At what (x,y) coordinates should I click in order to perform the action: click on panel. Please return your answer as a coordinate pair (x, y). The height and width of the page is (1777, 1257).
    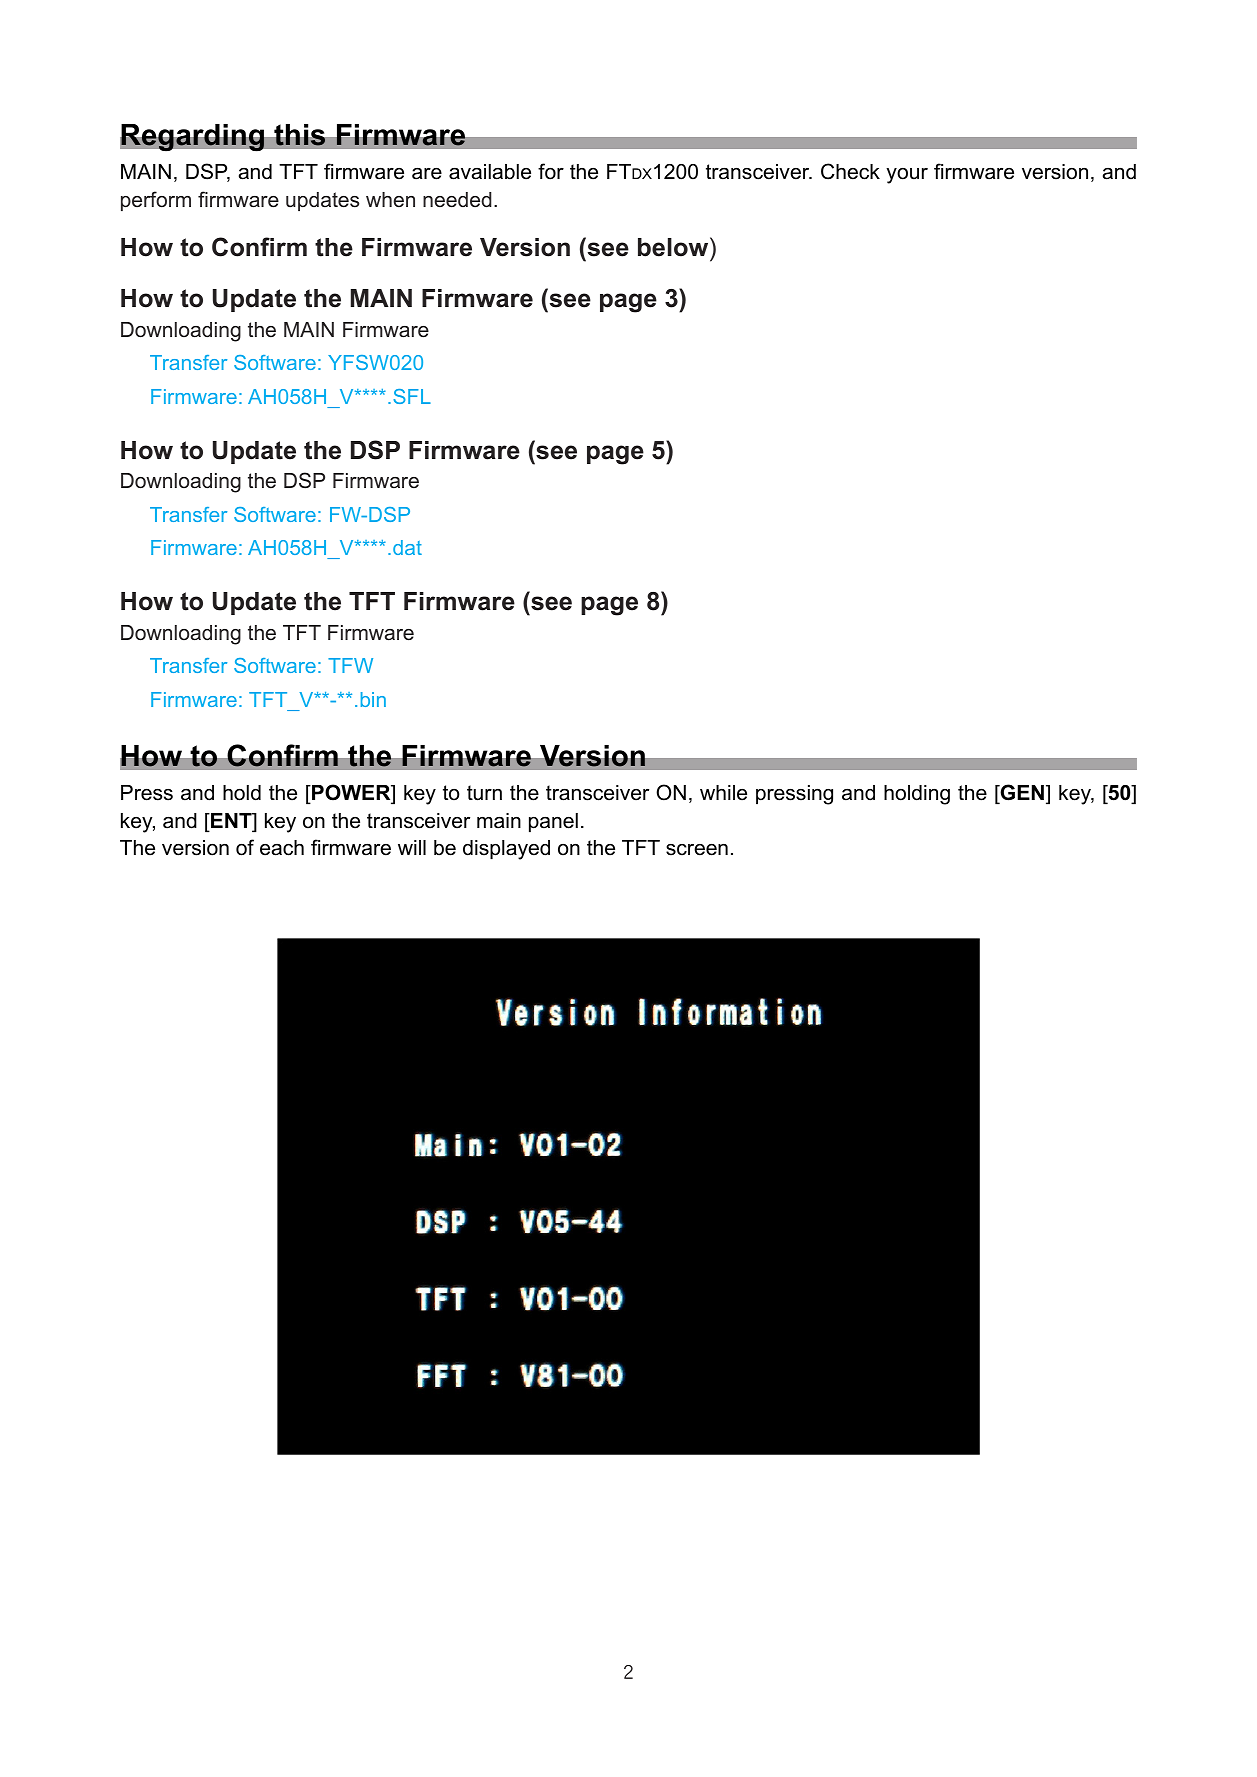
    Looking at the image, I should click on (553, 822).
